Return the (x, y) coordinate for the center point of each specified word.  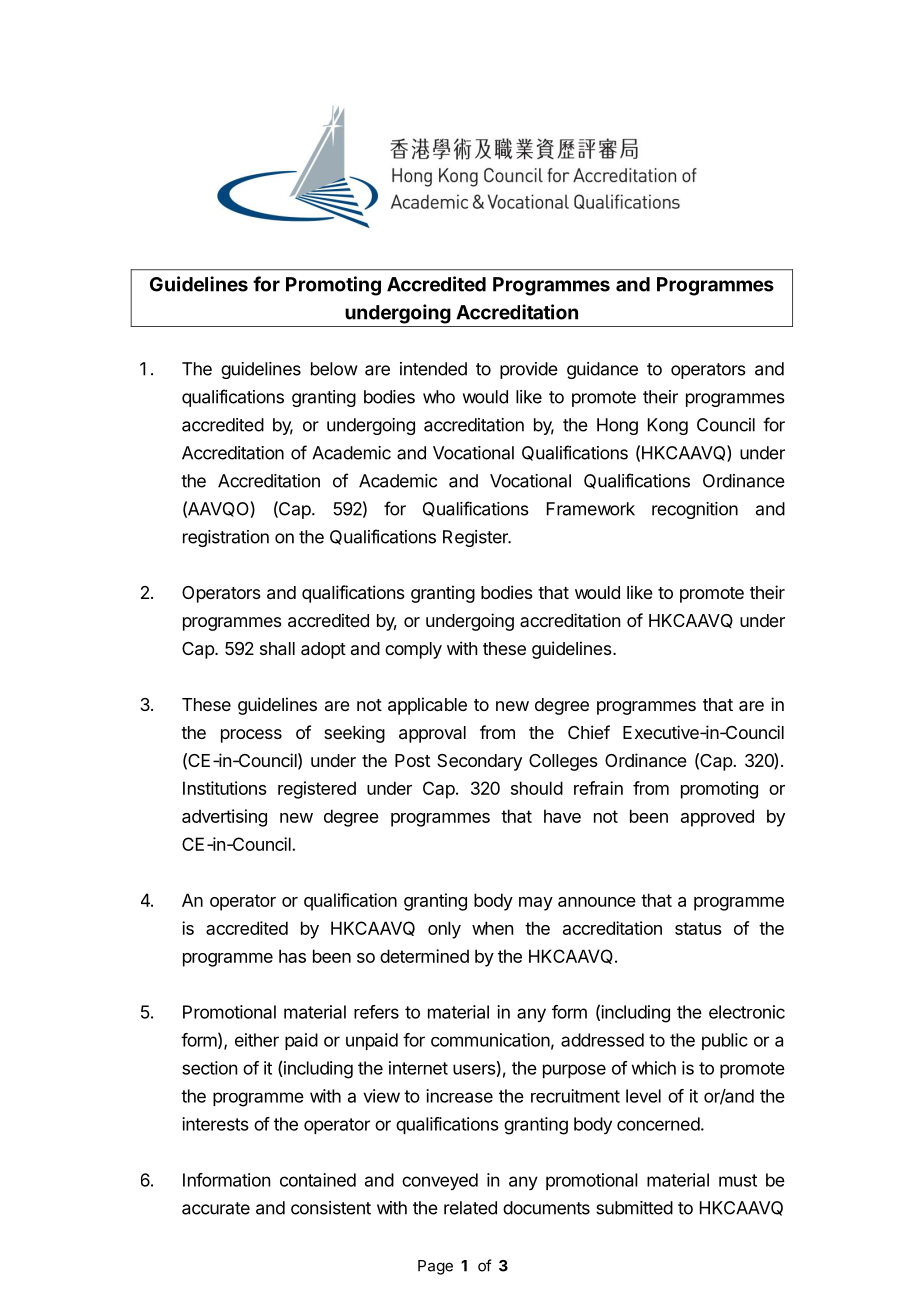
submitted (634, 1208)
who (439, 397)
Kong (668, 426)
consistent (331, 1208)
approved (717, 818)
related (470, 1208)
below (334, 369)
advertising (224, 818)
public (725, 1041)
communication (490, 1040)
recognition (695, 510)
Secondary (479, 762)
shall (277, 649)
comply (413, 650)
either (257, 1040)
